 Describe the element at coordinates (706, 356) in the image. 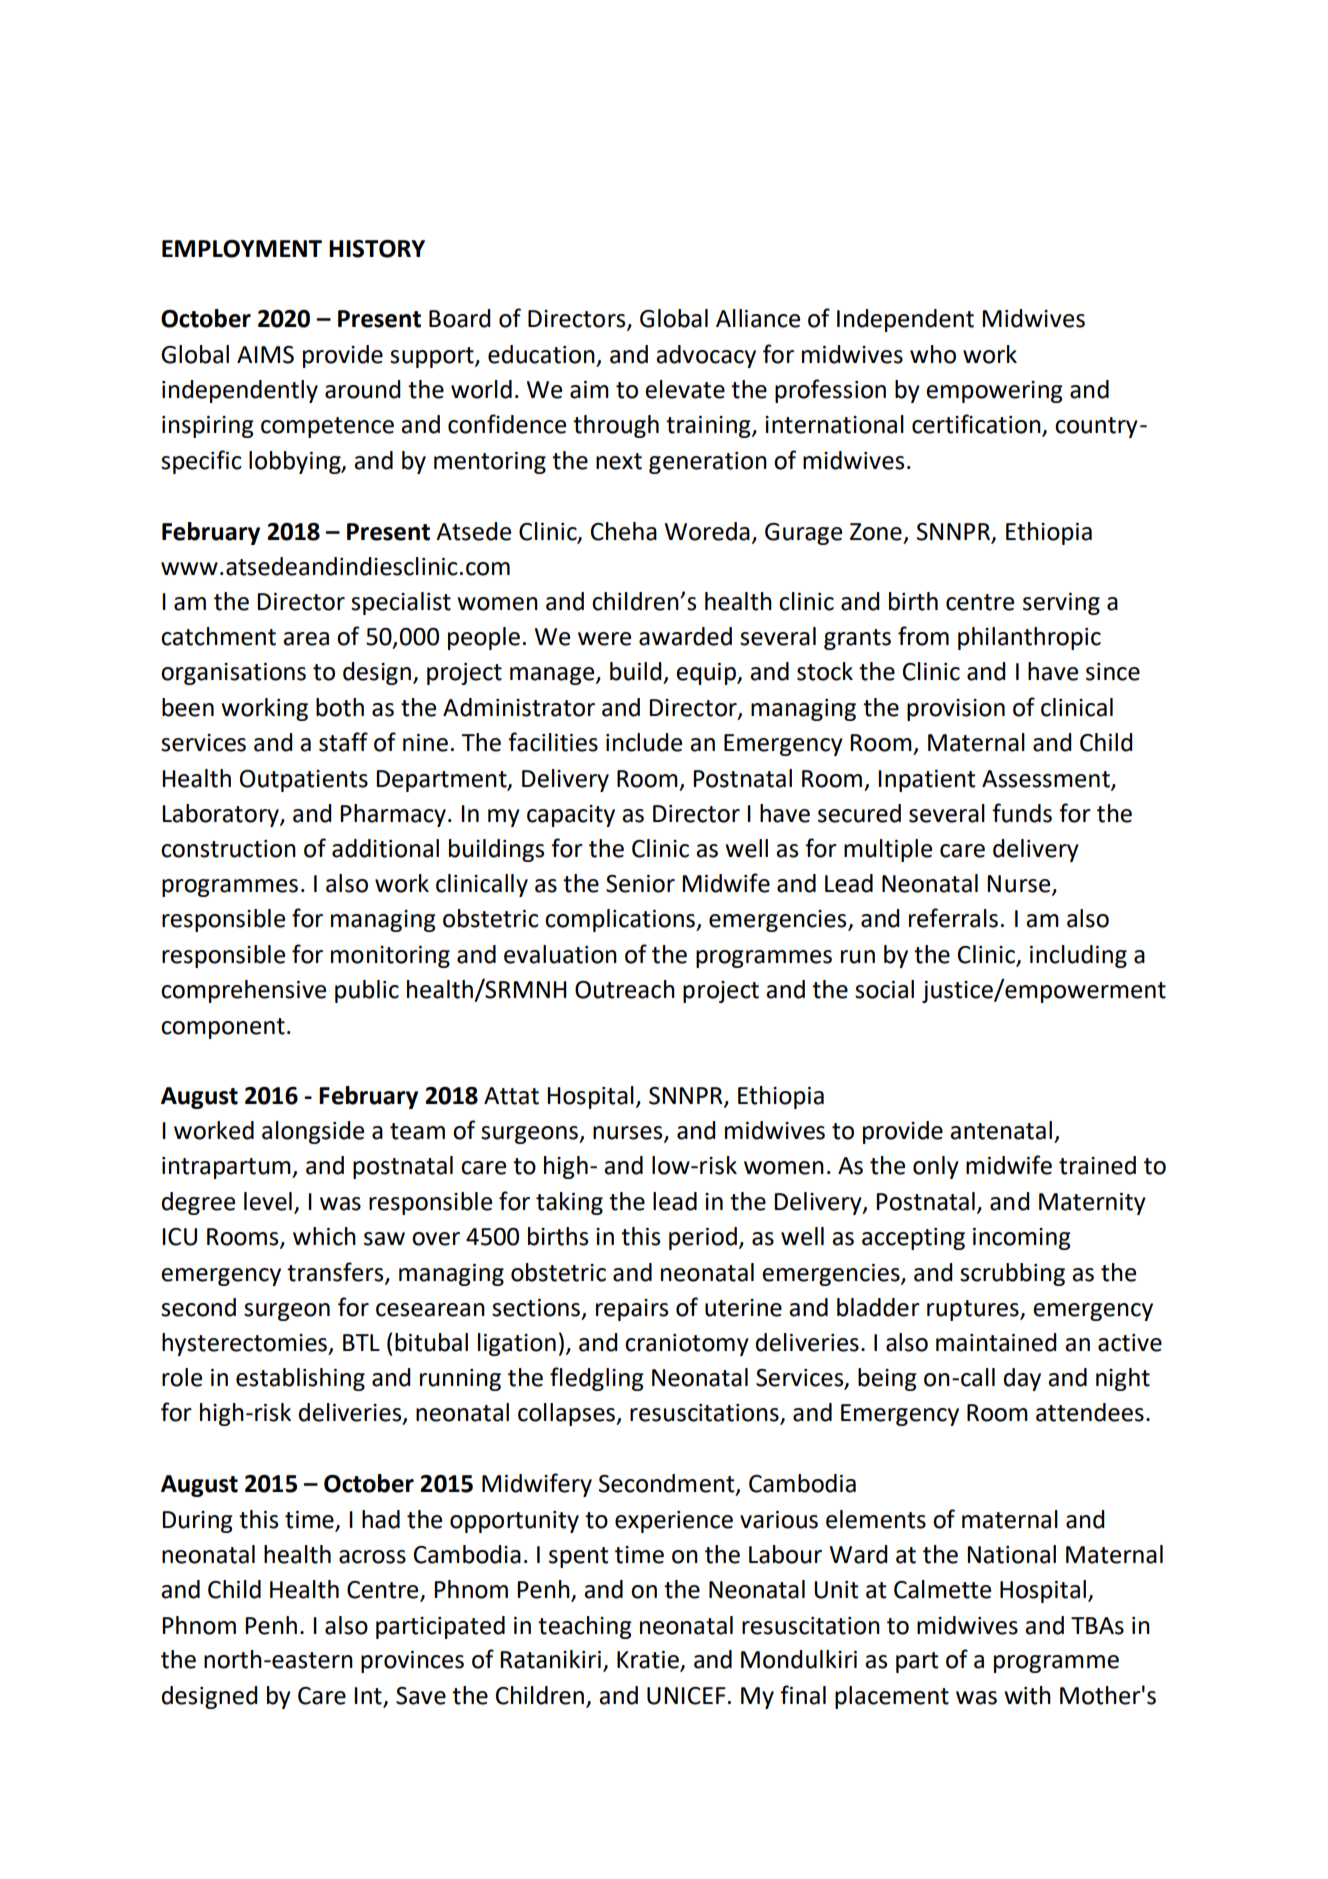

I see `advocacy` at that location.
